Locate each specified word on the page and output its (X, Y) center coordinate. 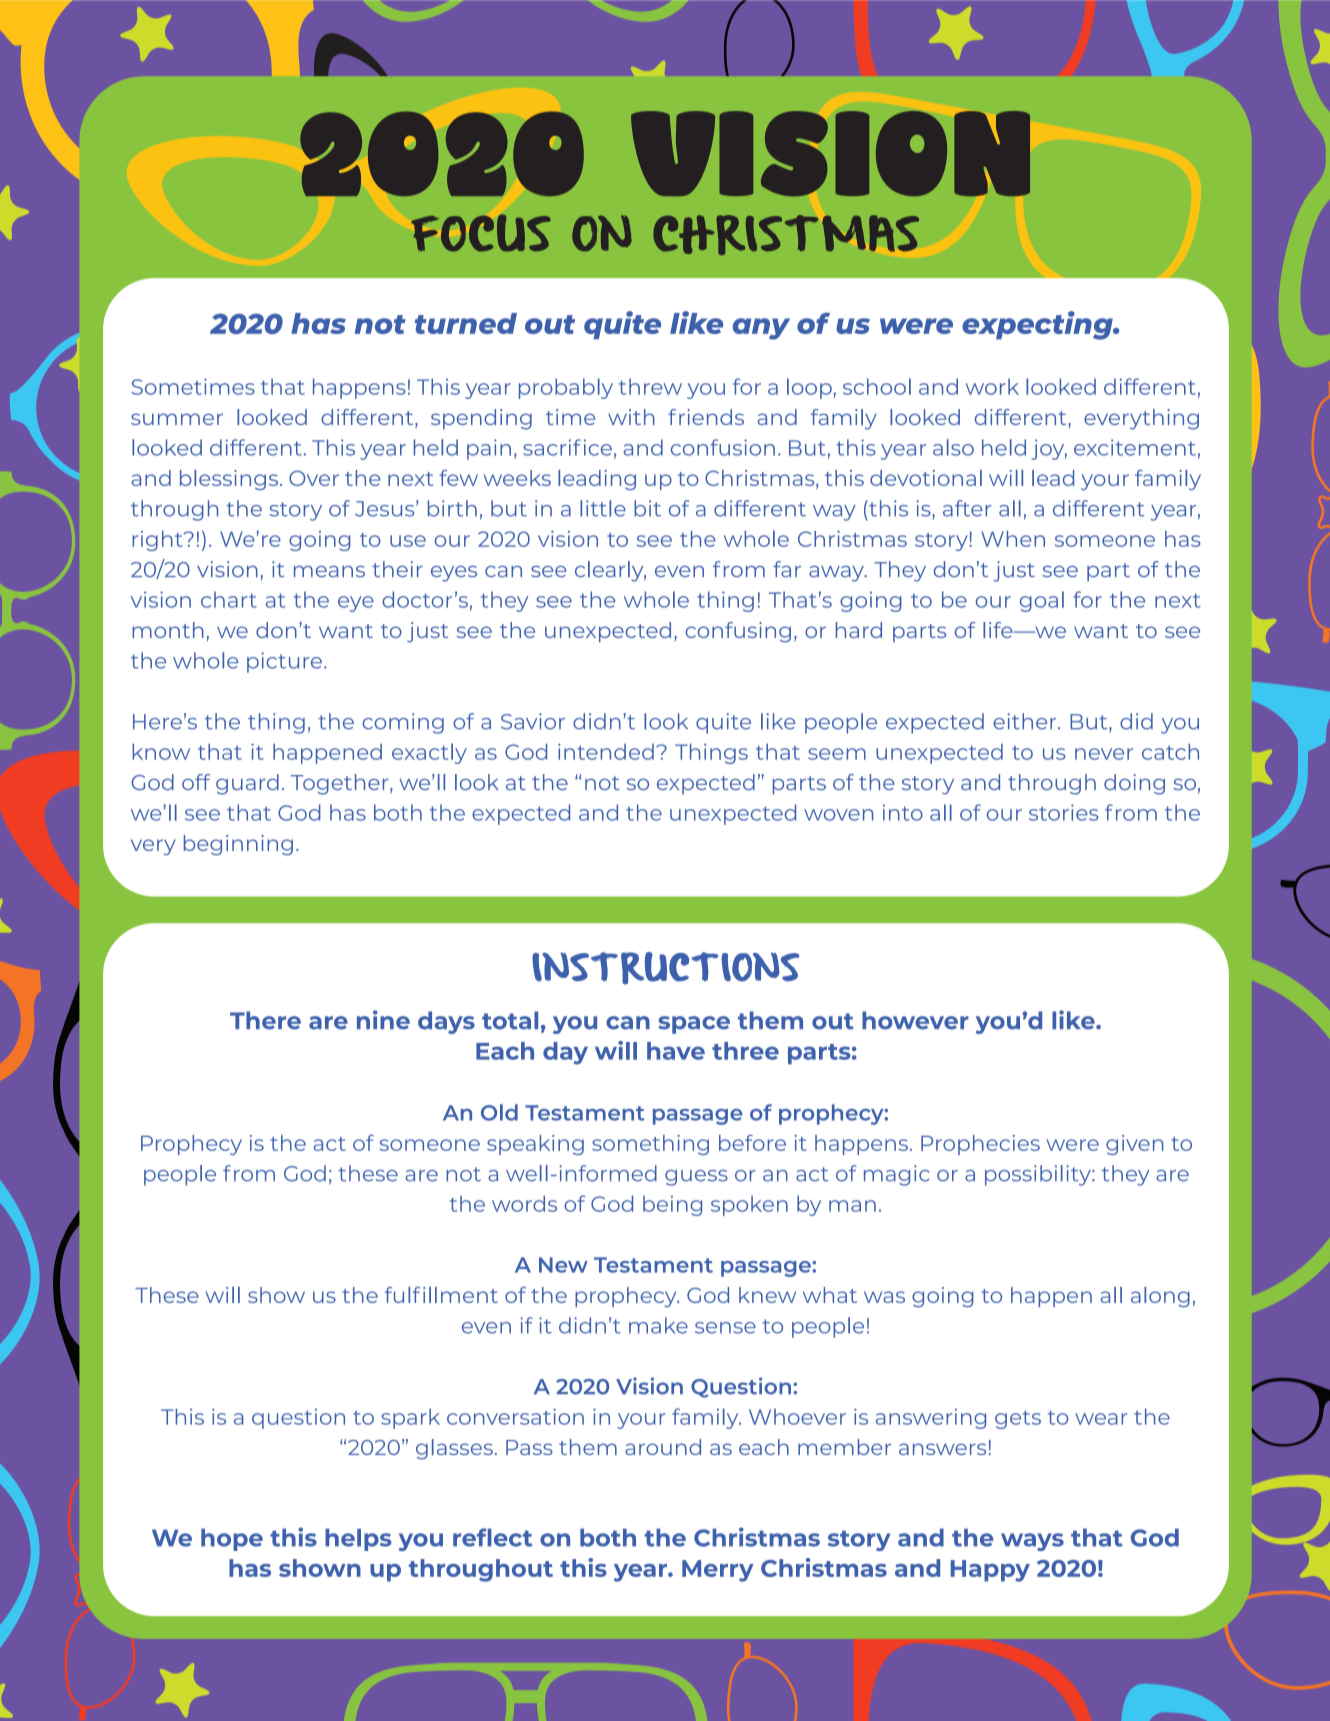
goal (1042, 601)
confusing (738, 632)
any (761, 329)
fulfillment (441, 1295)
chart (229, 599)
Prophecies (980, 1145)
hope (232, 1539)
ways (1032, 1542)
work (992, 386)
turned (466, 323)
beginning (238, 845)
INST (575, 966)
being (672, 1206)
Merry (718, 1571)
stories (1064, 812)
